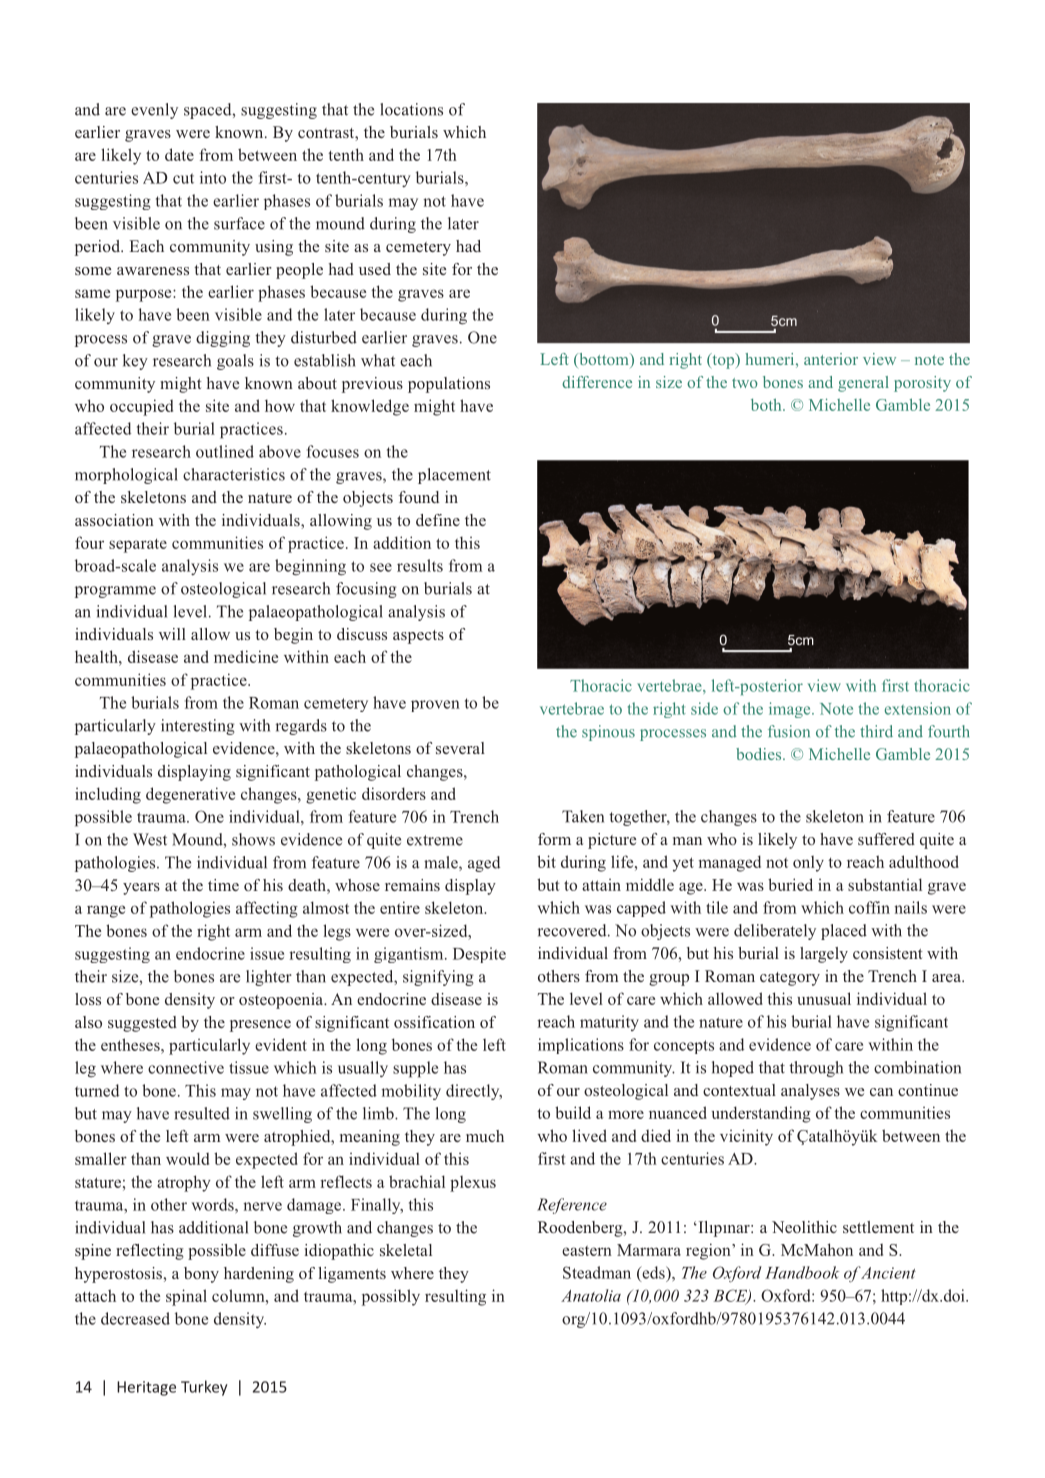  I want to click on much, so click(485, 1136).
